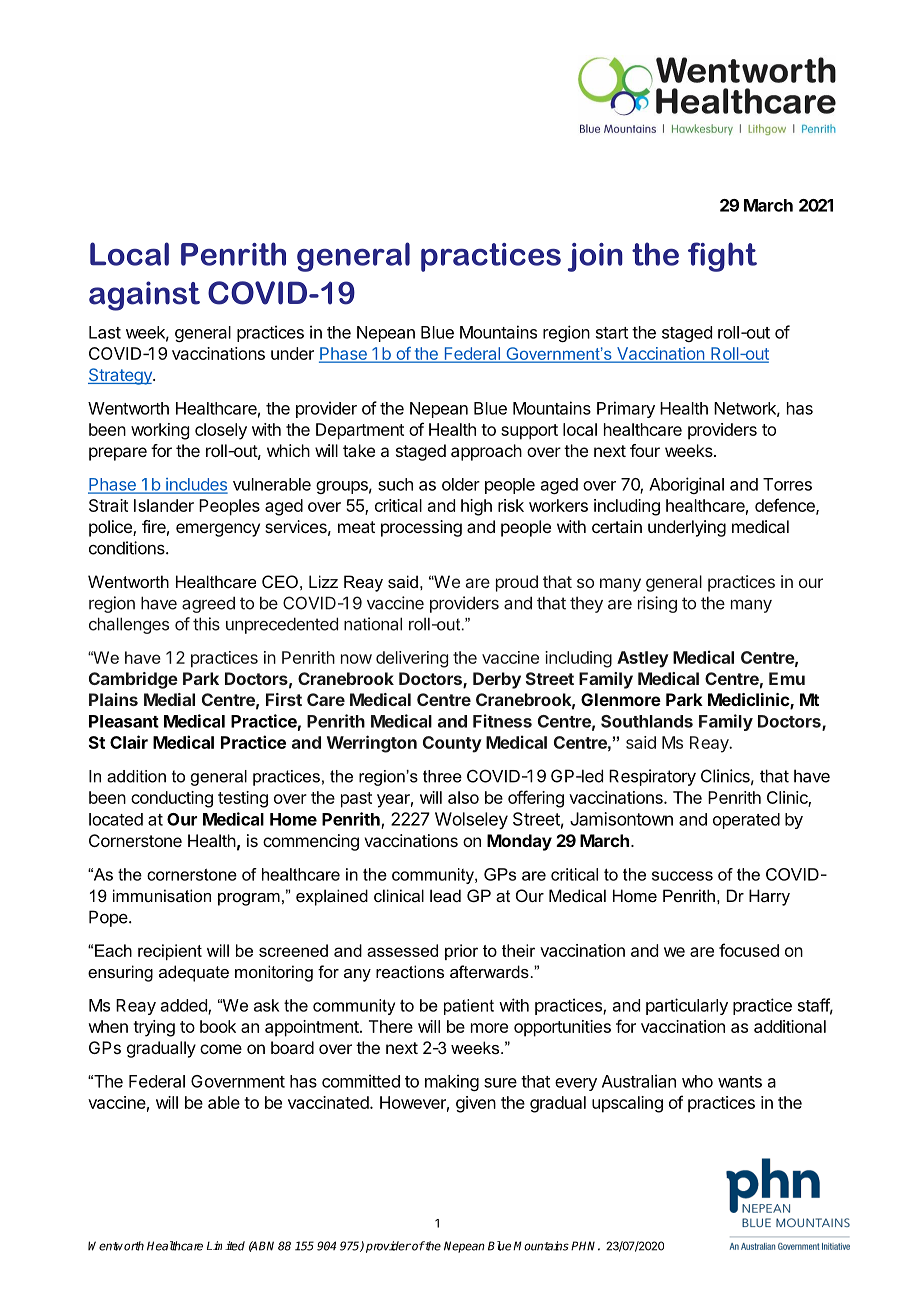 The height and width of the screenshot is (1308, 924). What do you see at coordinates (682, 876) in the screenshot?
I see `success` at bounding box center [682, 876].
